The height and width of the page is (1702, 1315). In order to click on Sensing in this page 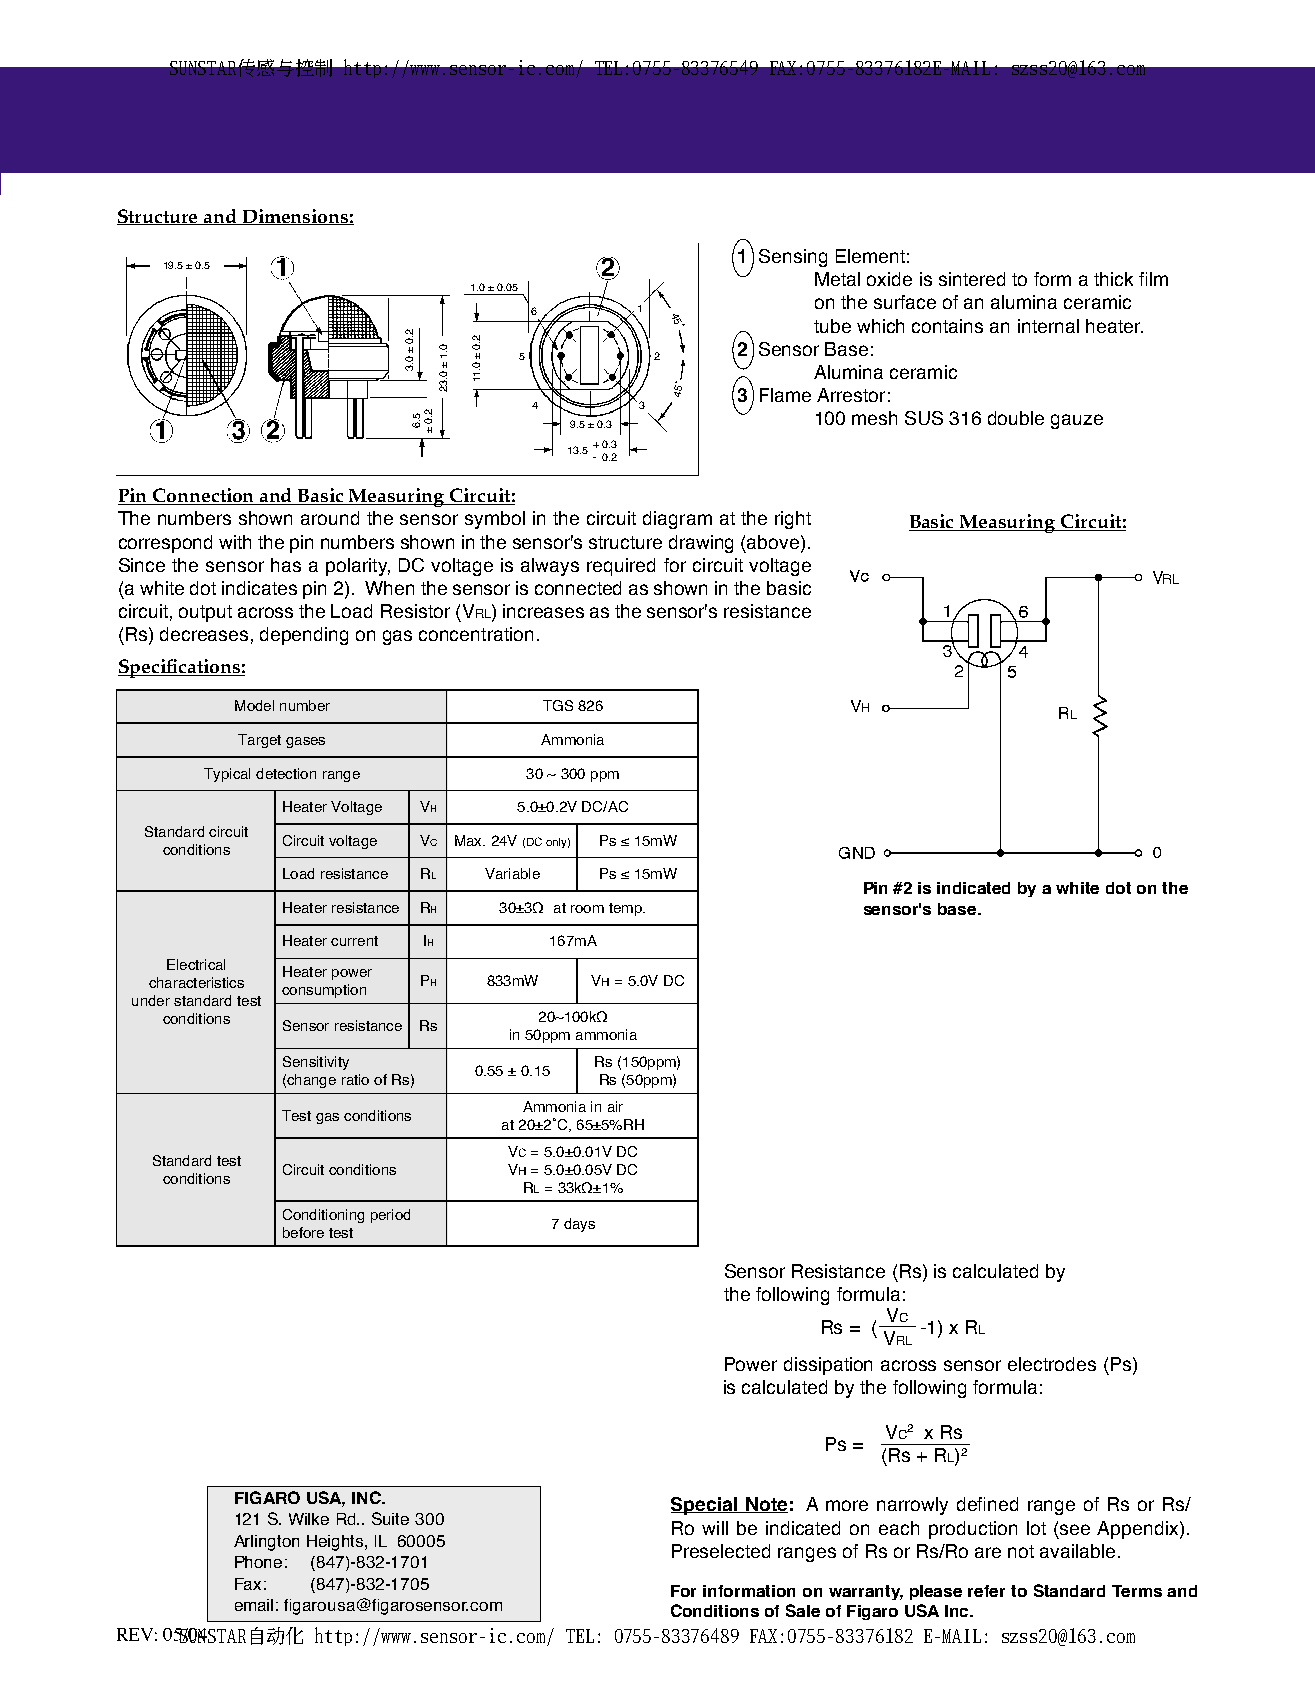, I will do `click(793, 258)`.
